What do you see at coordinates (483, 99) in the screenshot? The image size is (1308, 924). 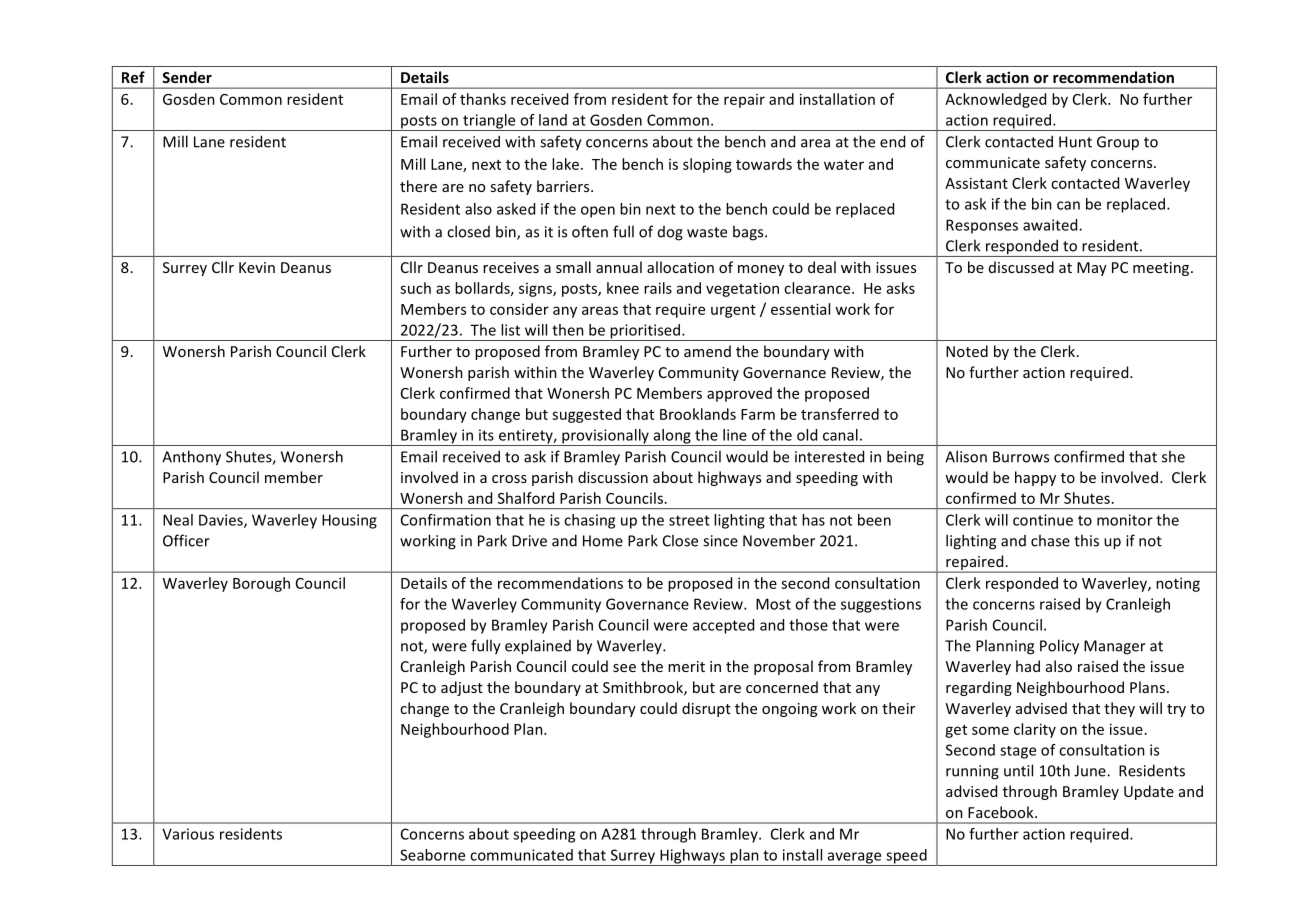 I see `thanks` at bounding box center [483, 99].
